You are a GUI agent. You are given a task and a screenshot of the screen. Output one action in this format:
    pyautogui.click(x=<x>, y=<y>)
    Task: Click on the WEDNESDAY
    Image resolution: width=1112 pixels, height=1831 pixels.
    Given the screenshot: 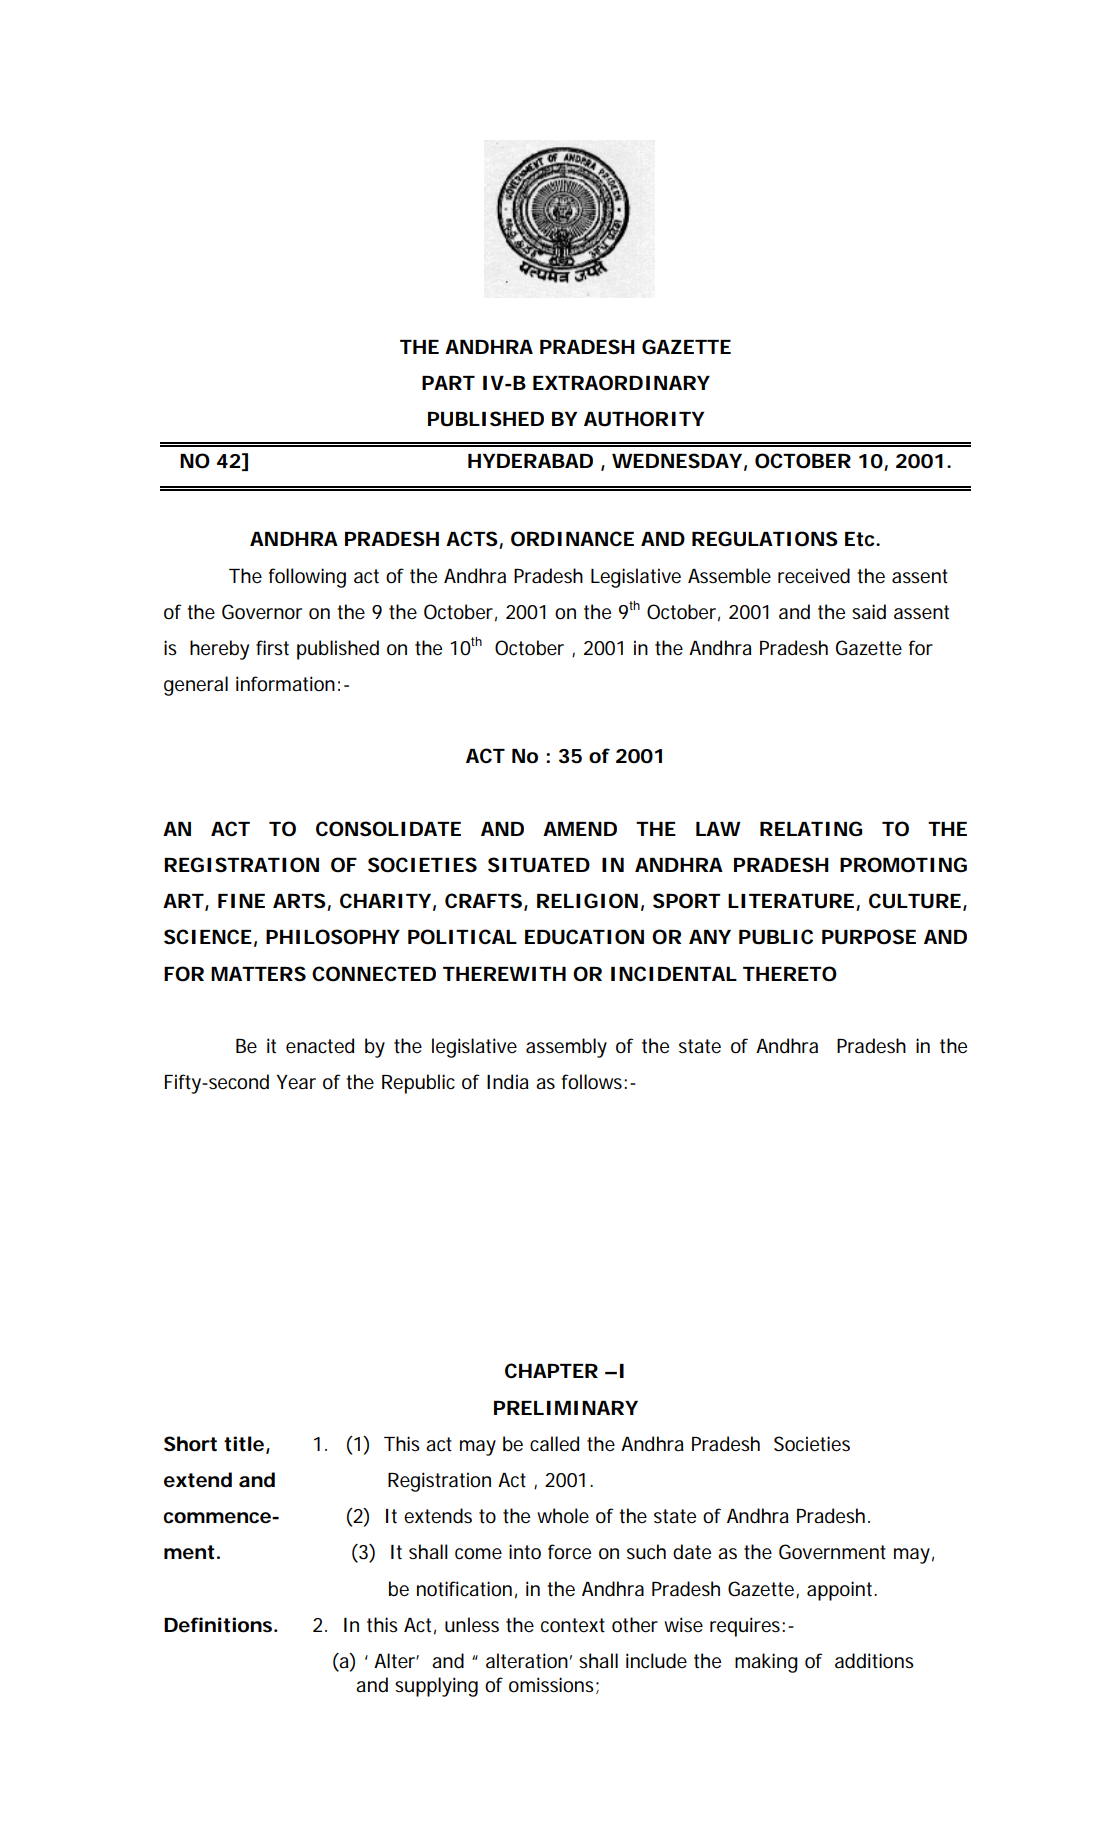 What is the action you would take?
    pyautogui.click(x=677, y=461)
